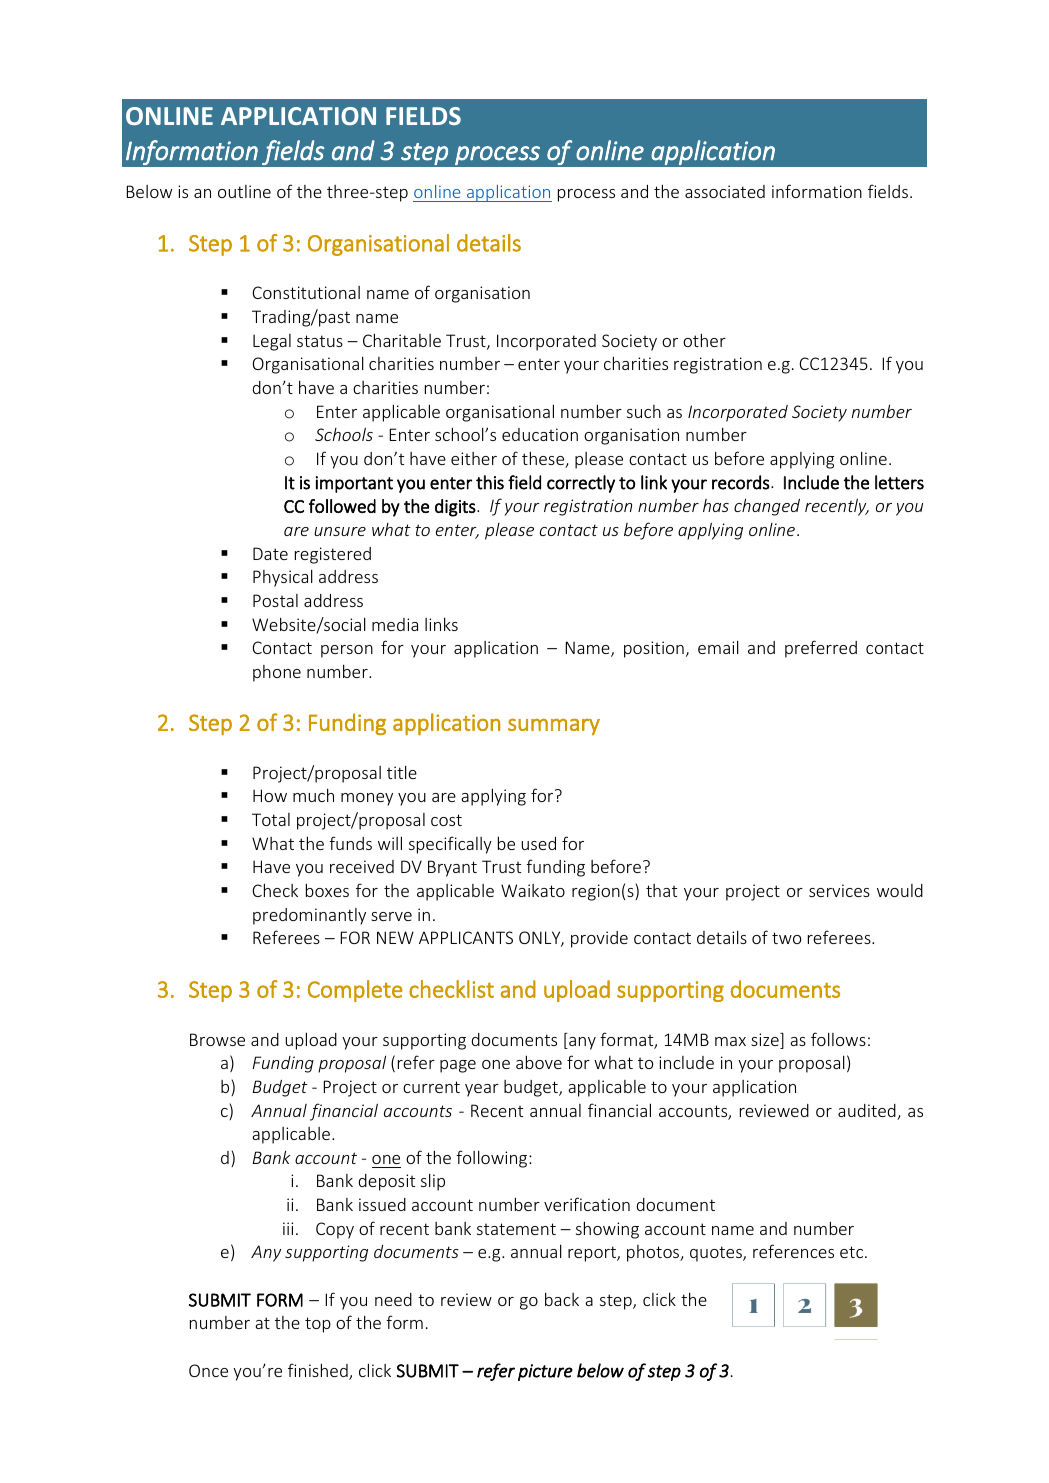  I want to click on correctly, so click(581, 484).
